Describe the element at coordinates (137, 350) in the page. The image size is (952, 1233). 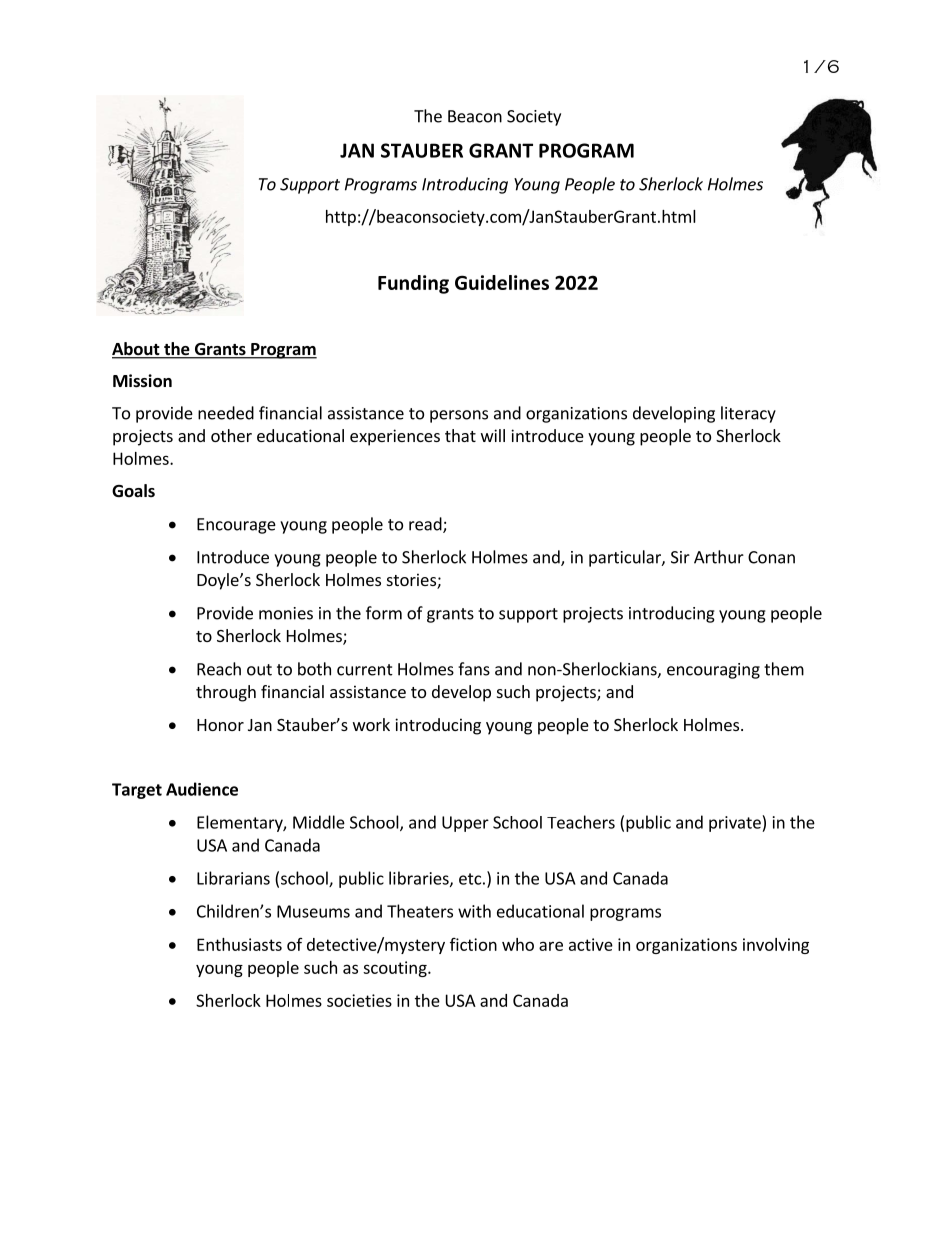
I see `About` at that location.
